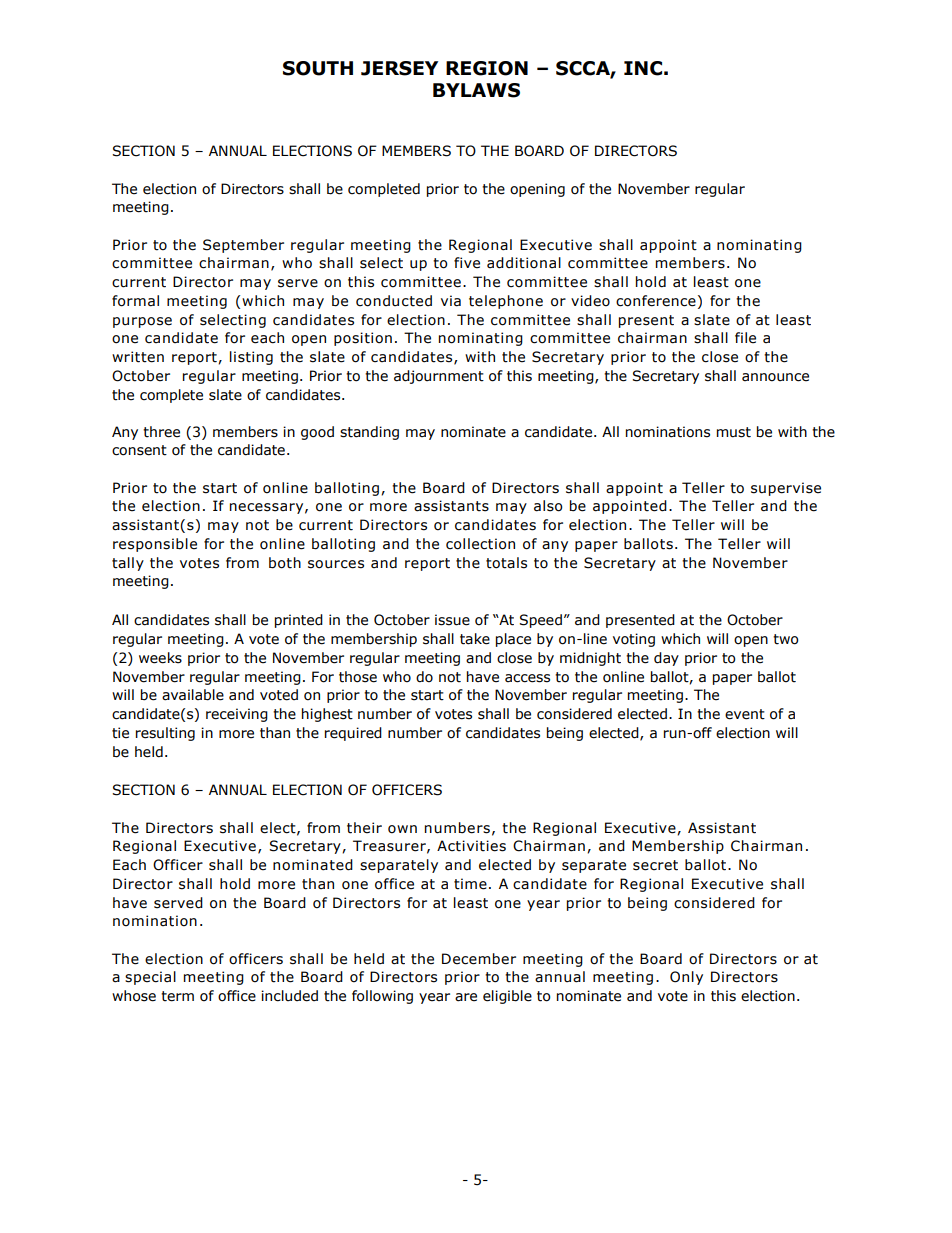 This document has width=952, height=1233. Describe the element at coordinates (656, 301) in the document. I see `conference` at that location.
